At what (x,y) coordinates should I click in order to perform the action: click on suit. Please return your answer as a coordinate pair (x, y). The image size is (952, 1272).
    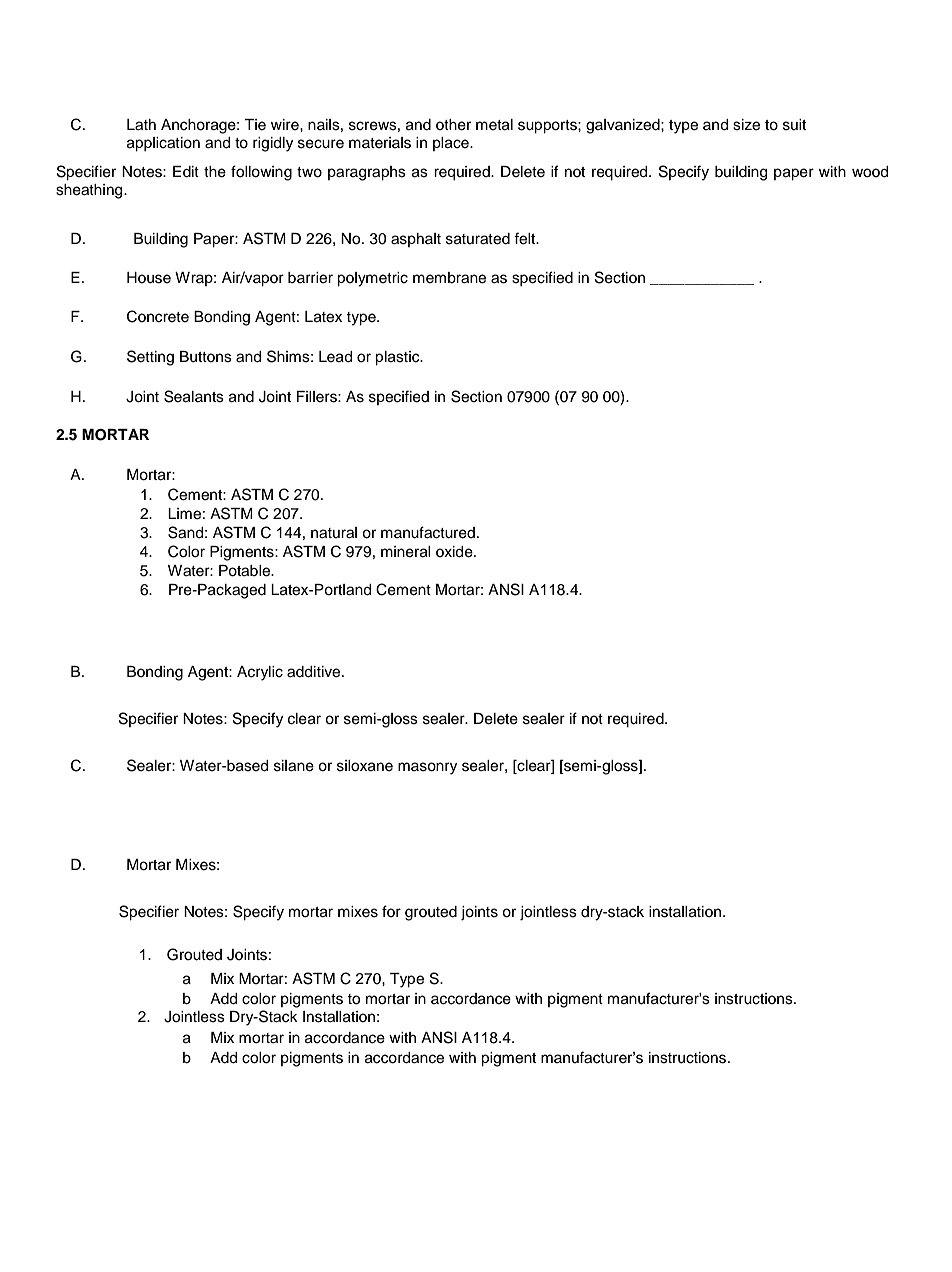
    Looking at the image, I should click on (794, 125).
